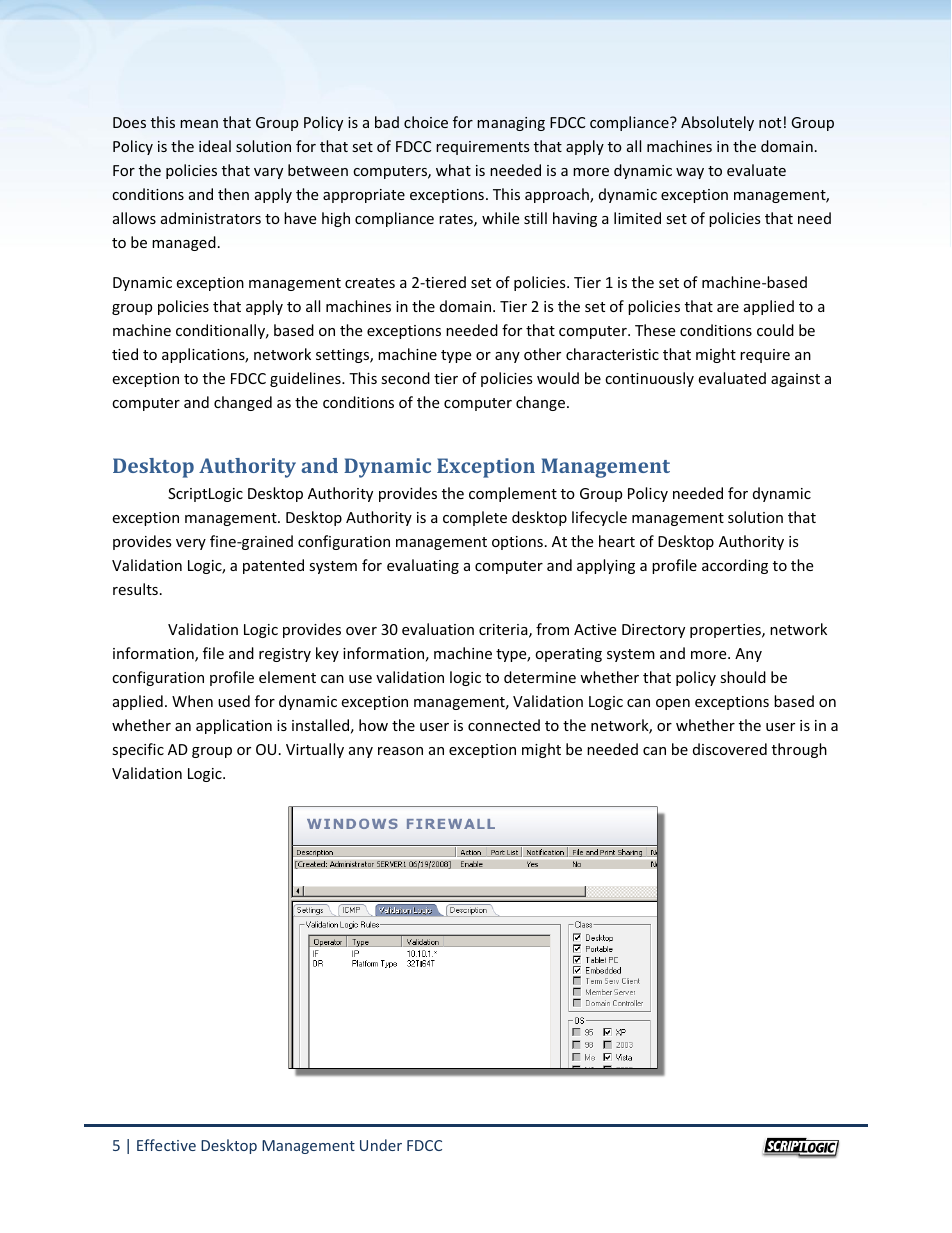 The image size is (952, 1233). What do you see at coordinates (191, 544) in the document?
I see `very` at bounding box center [191, 544].
